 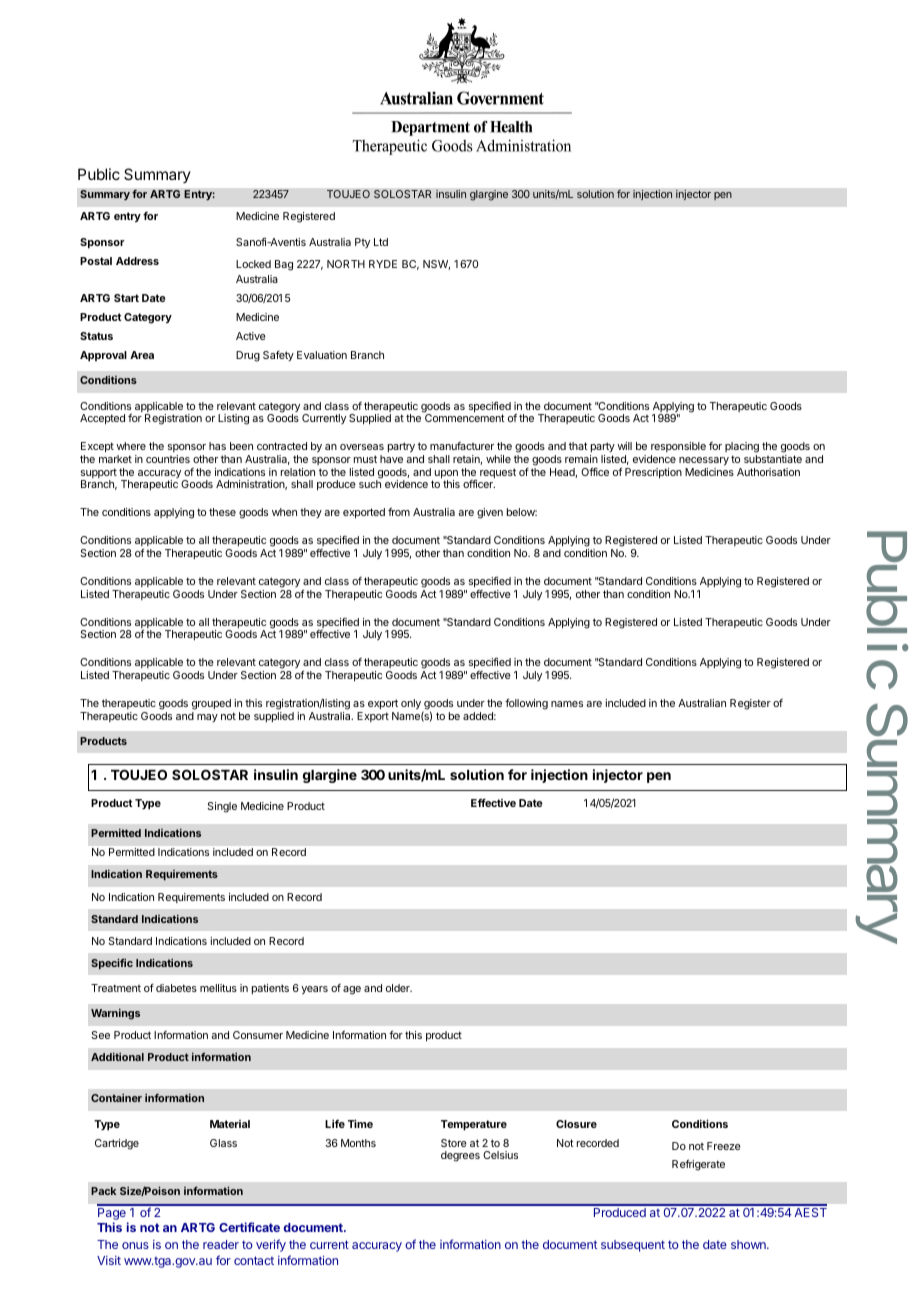 What do you see at coordinates (176, 988) in the image?
I see `diabetes` at bounding box center [176, 988].
